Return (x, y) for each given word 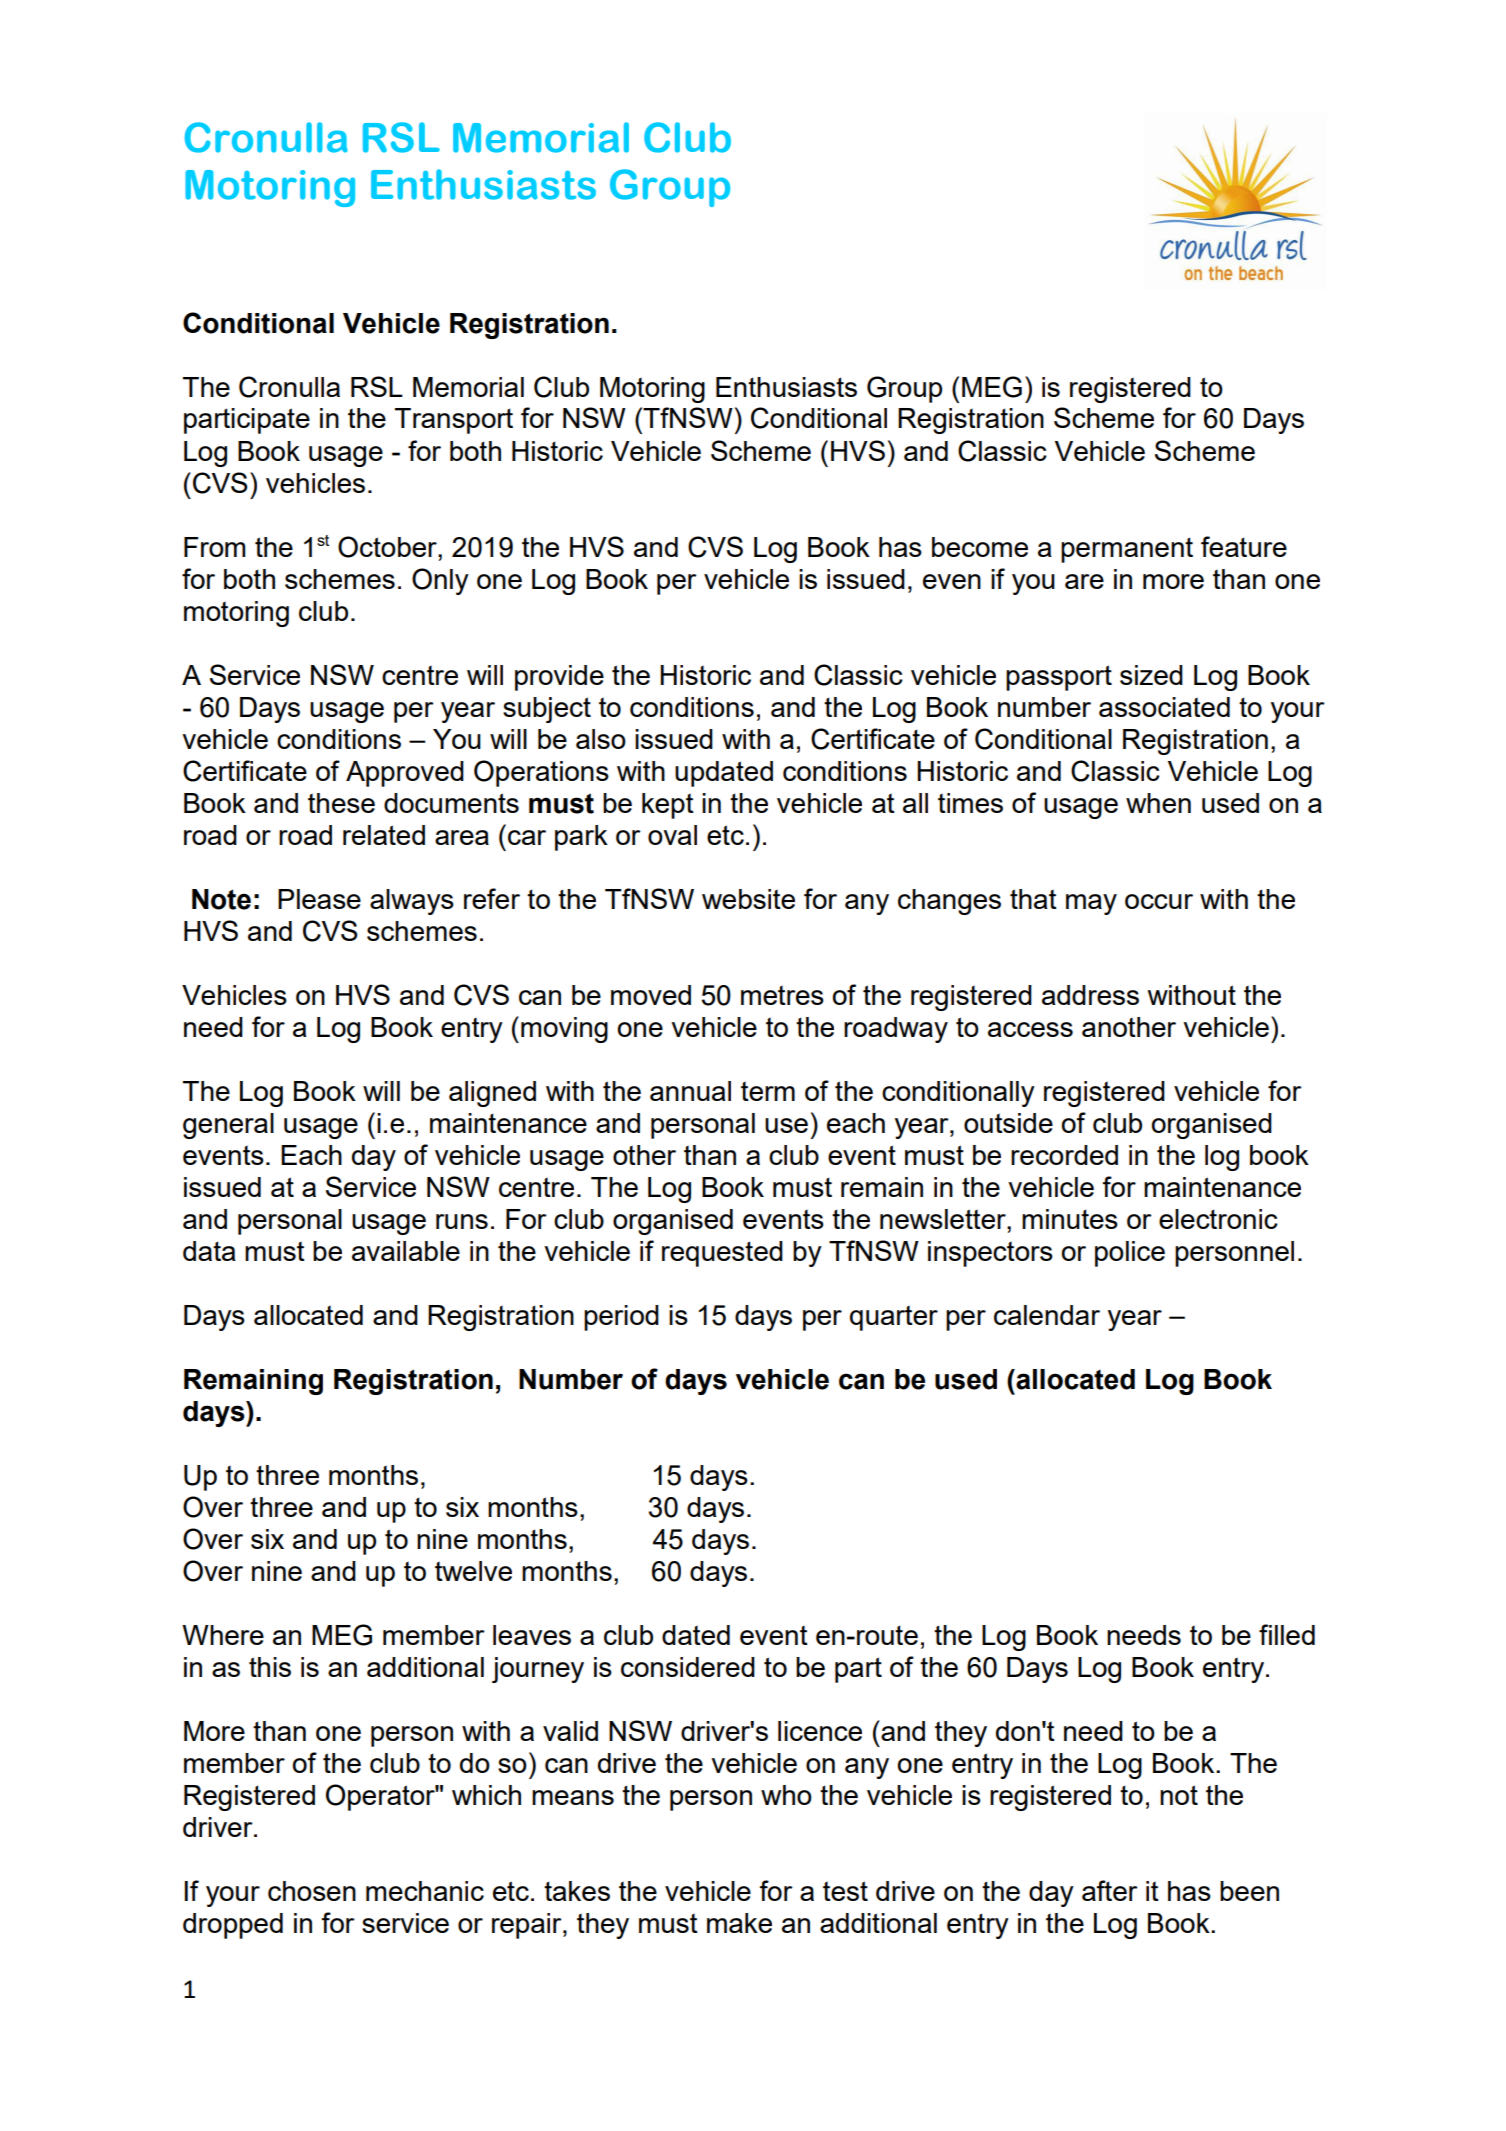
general (228, 1126)
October (388, 547)
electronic (1218, 1219)
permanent (1127, 550)
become (980, 547)
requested (722, 1254)
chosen (312, 1891)
